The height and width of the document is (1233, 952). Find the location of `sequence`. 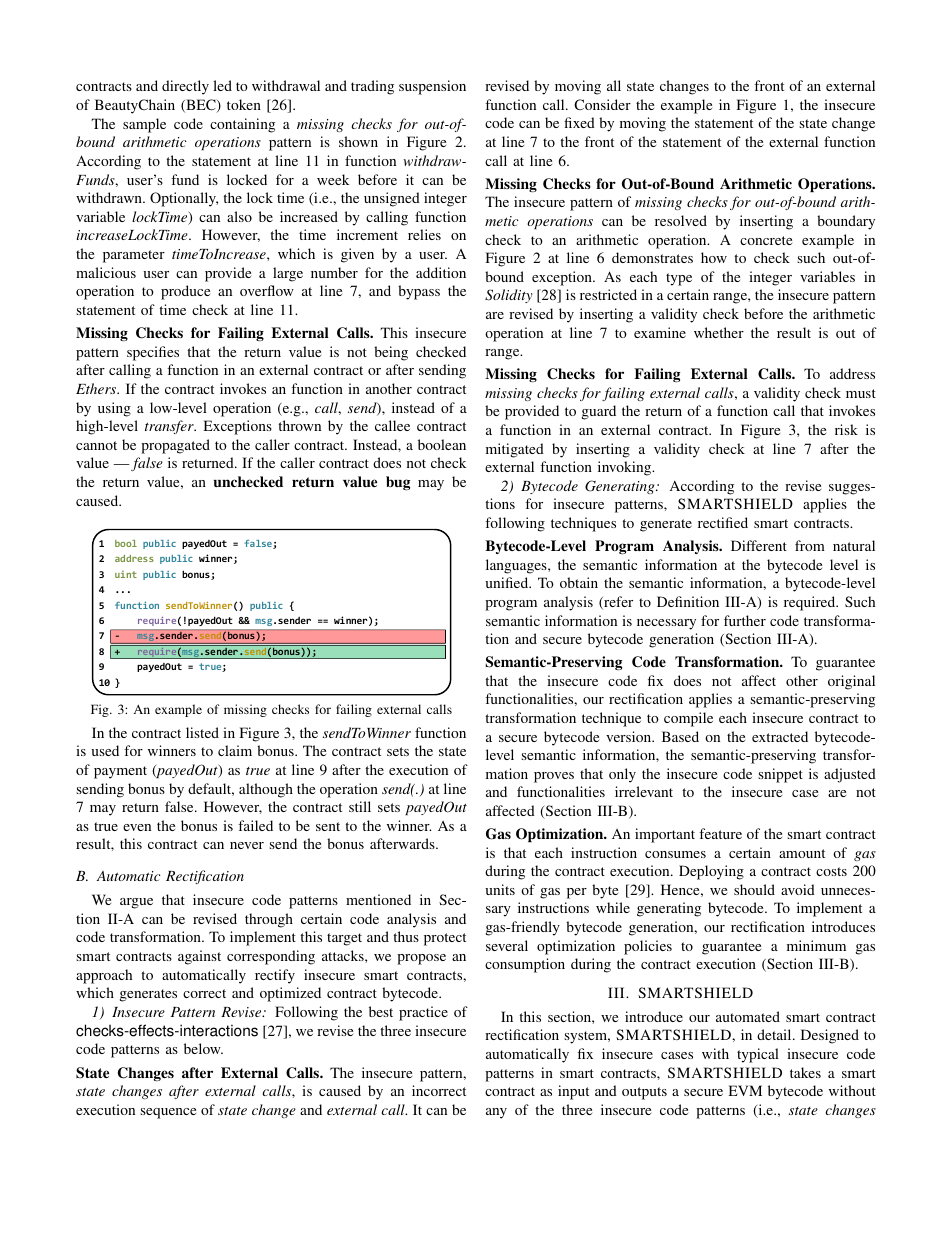

sequence is located at coordinates (168, 1113).
